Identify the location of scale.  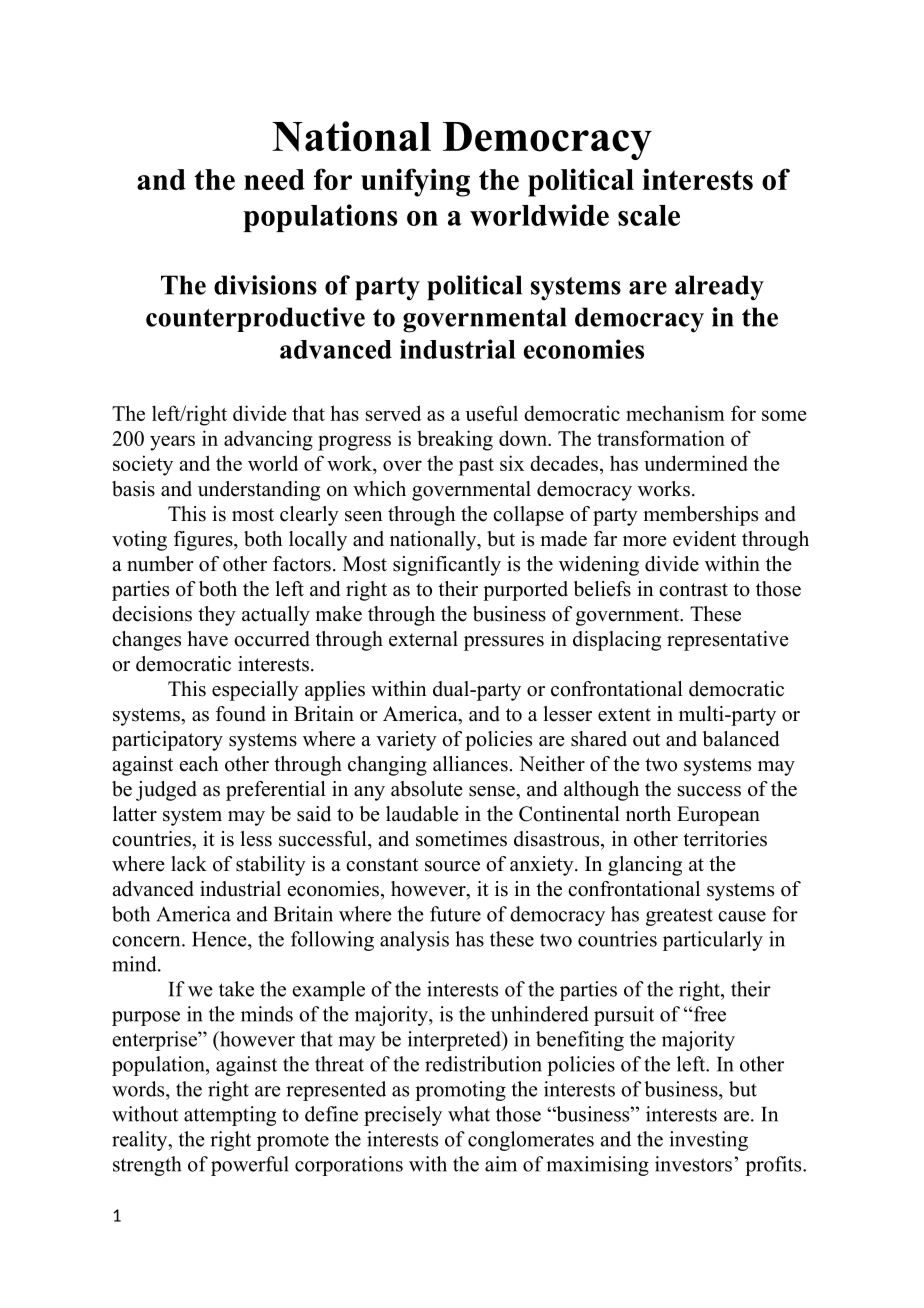
(649, 215).
